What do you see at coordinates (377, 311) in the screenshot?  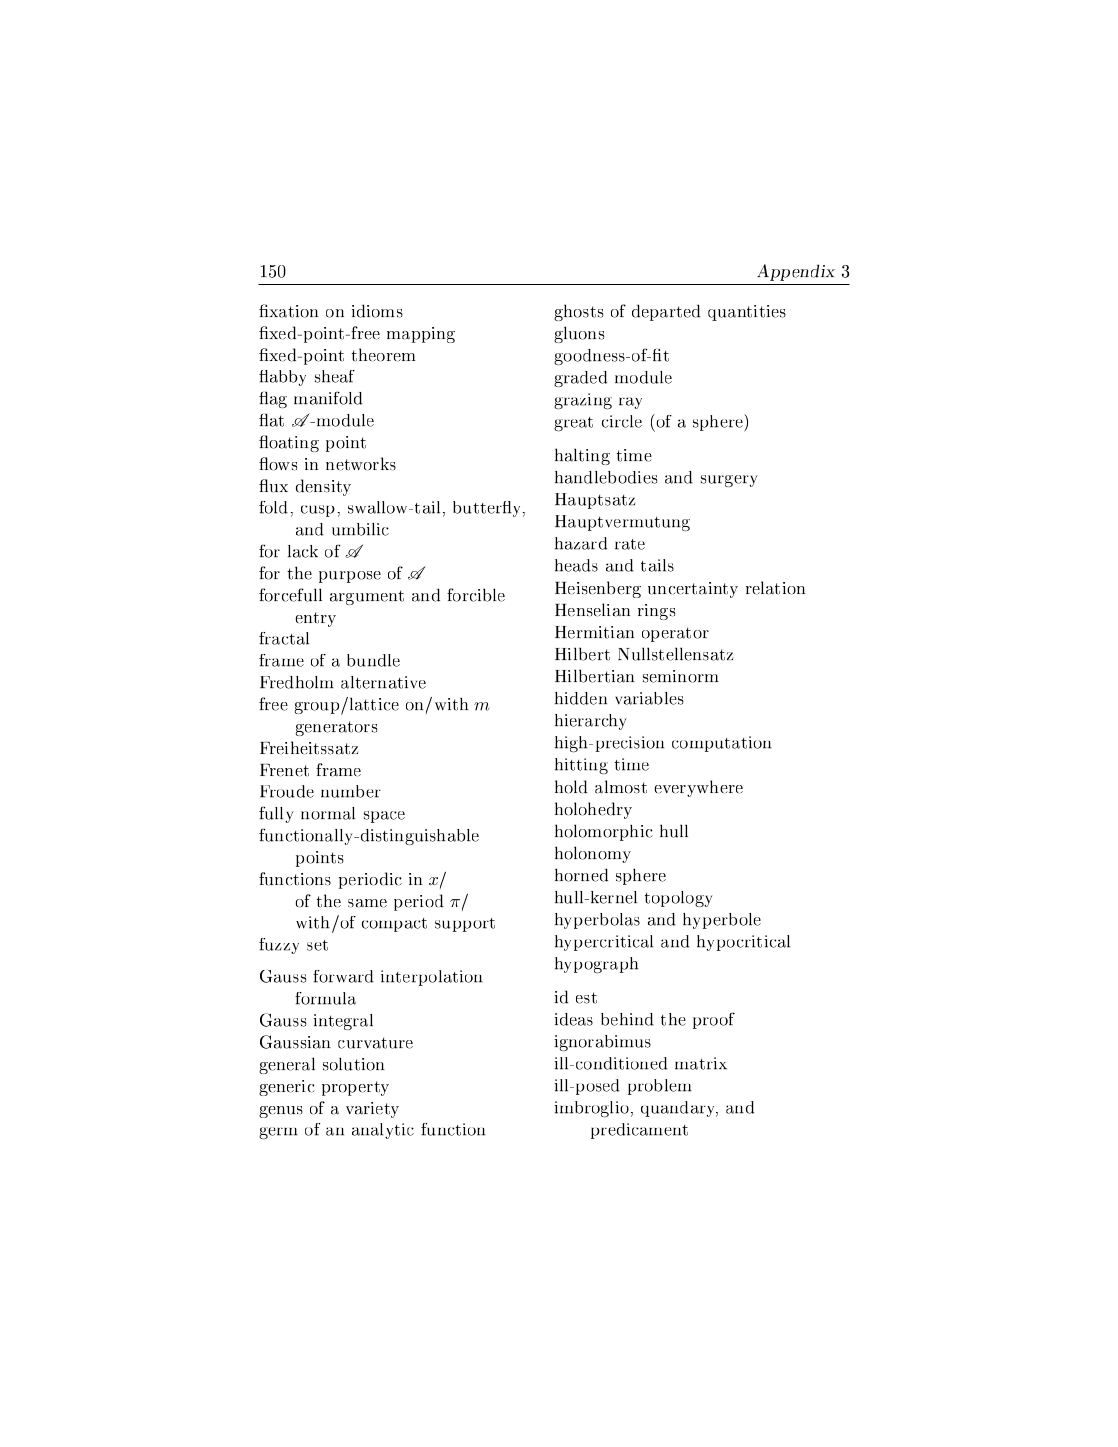 I see `idioms` at bounding box center [377, 311].
